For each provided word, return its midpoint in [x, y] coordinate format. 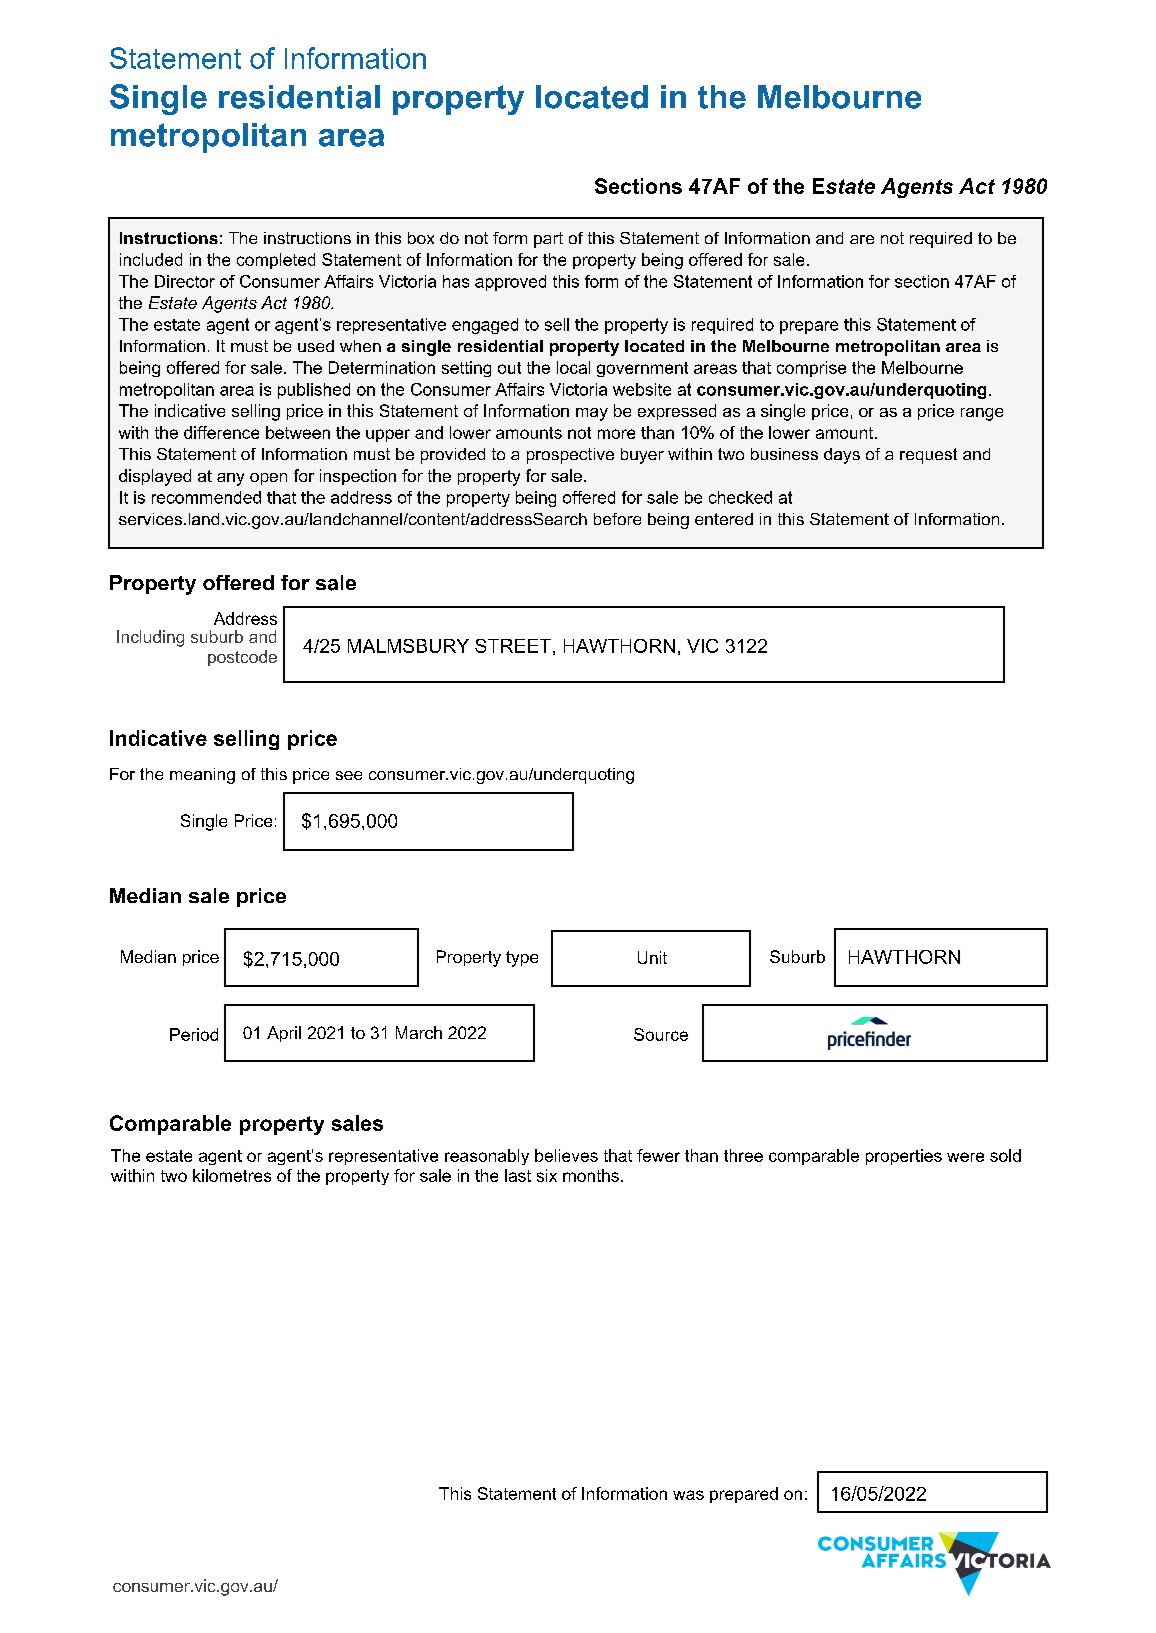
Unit [652, 957]
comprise [811, 369]
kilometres [232, 1175]
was [688, 1495]
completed [276, 261]
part [548, 240]
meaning [202, 776]
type [522, 959]
